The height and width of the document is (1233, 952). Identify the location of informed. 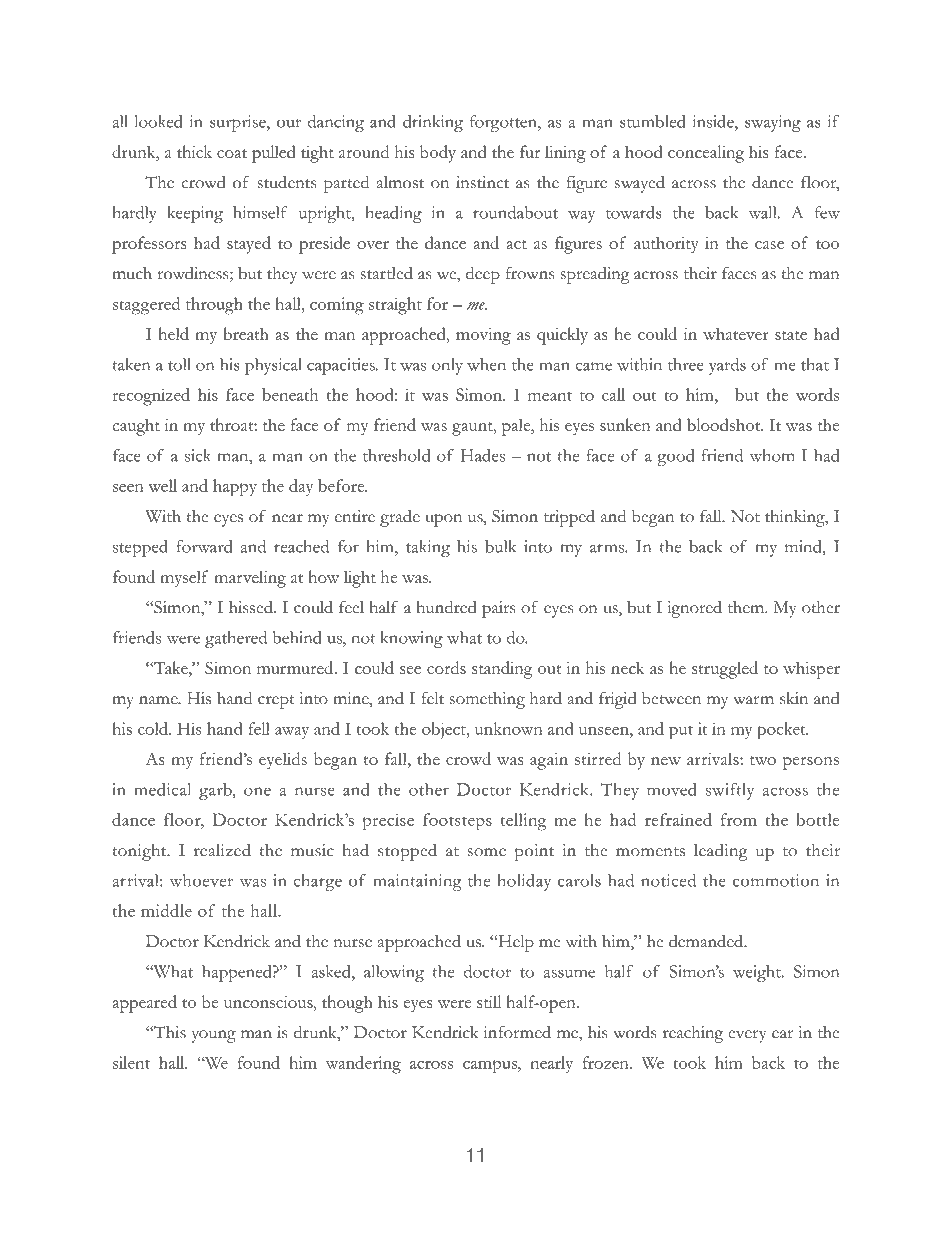
(517, 1032).
